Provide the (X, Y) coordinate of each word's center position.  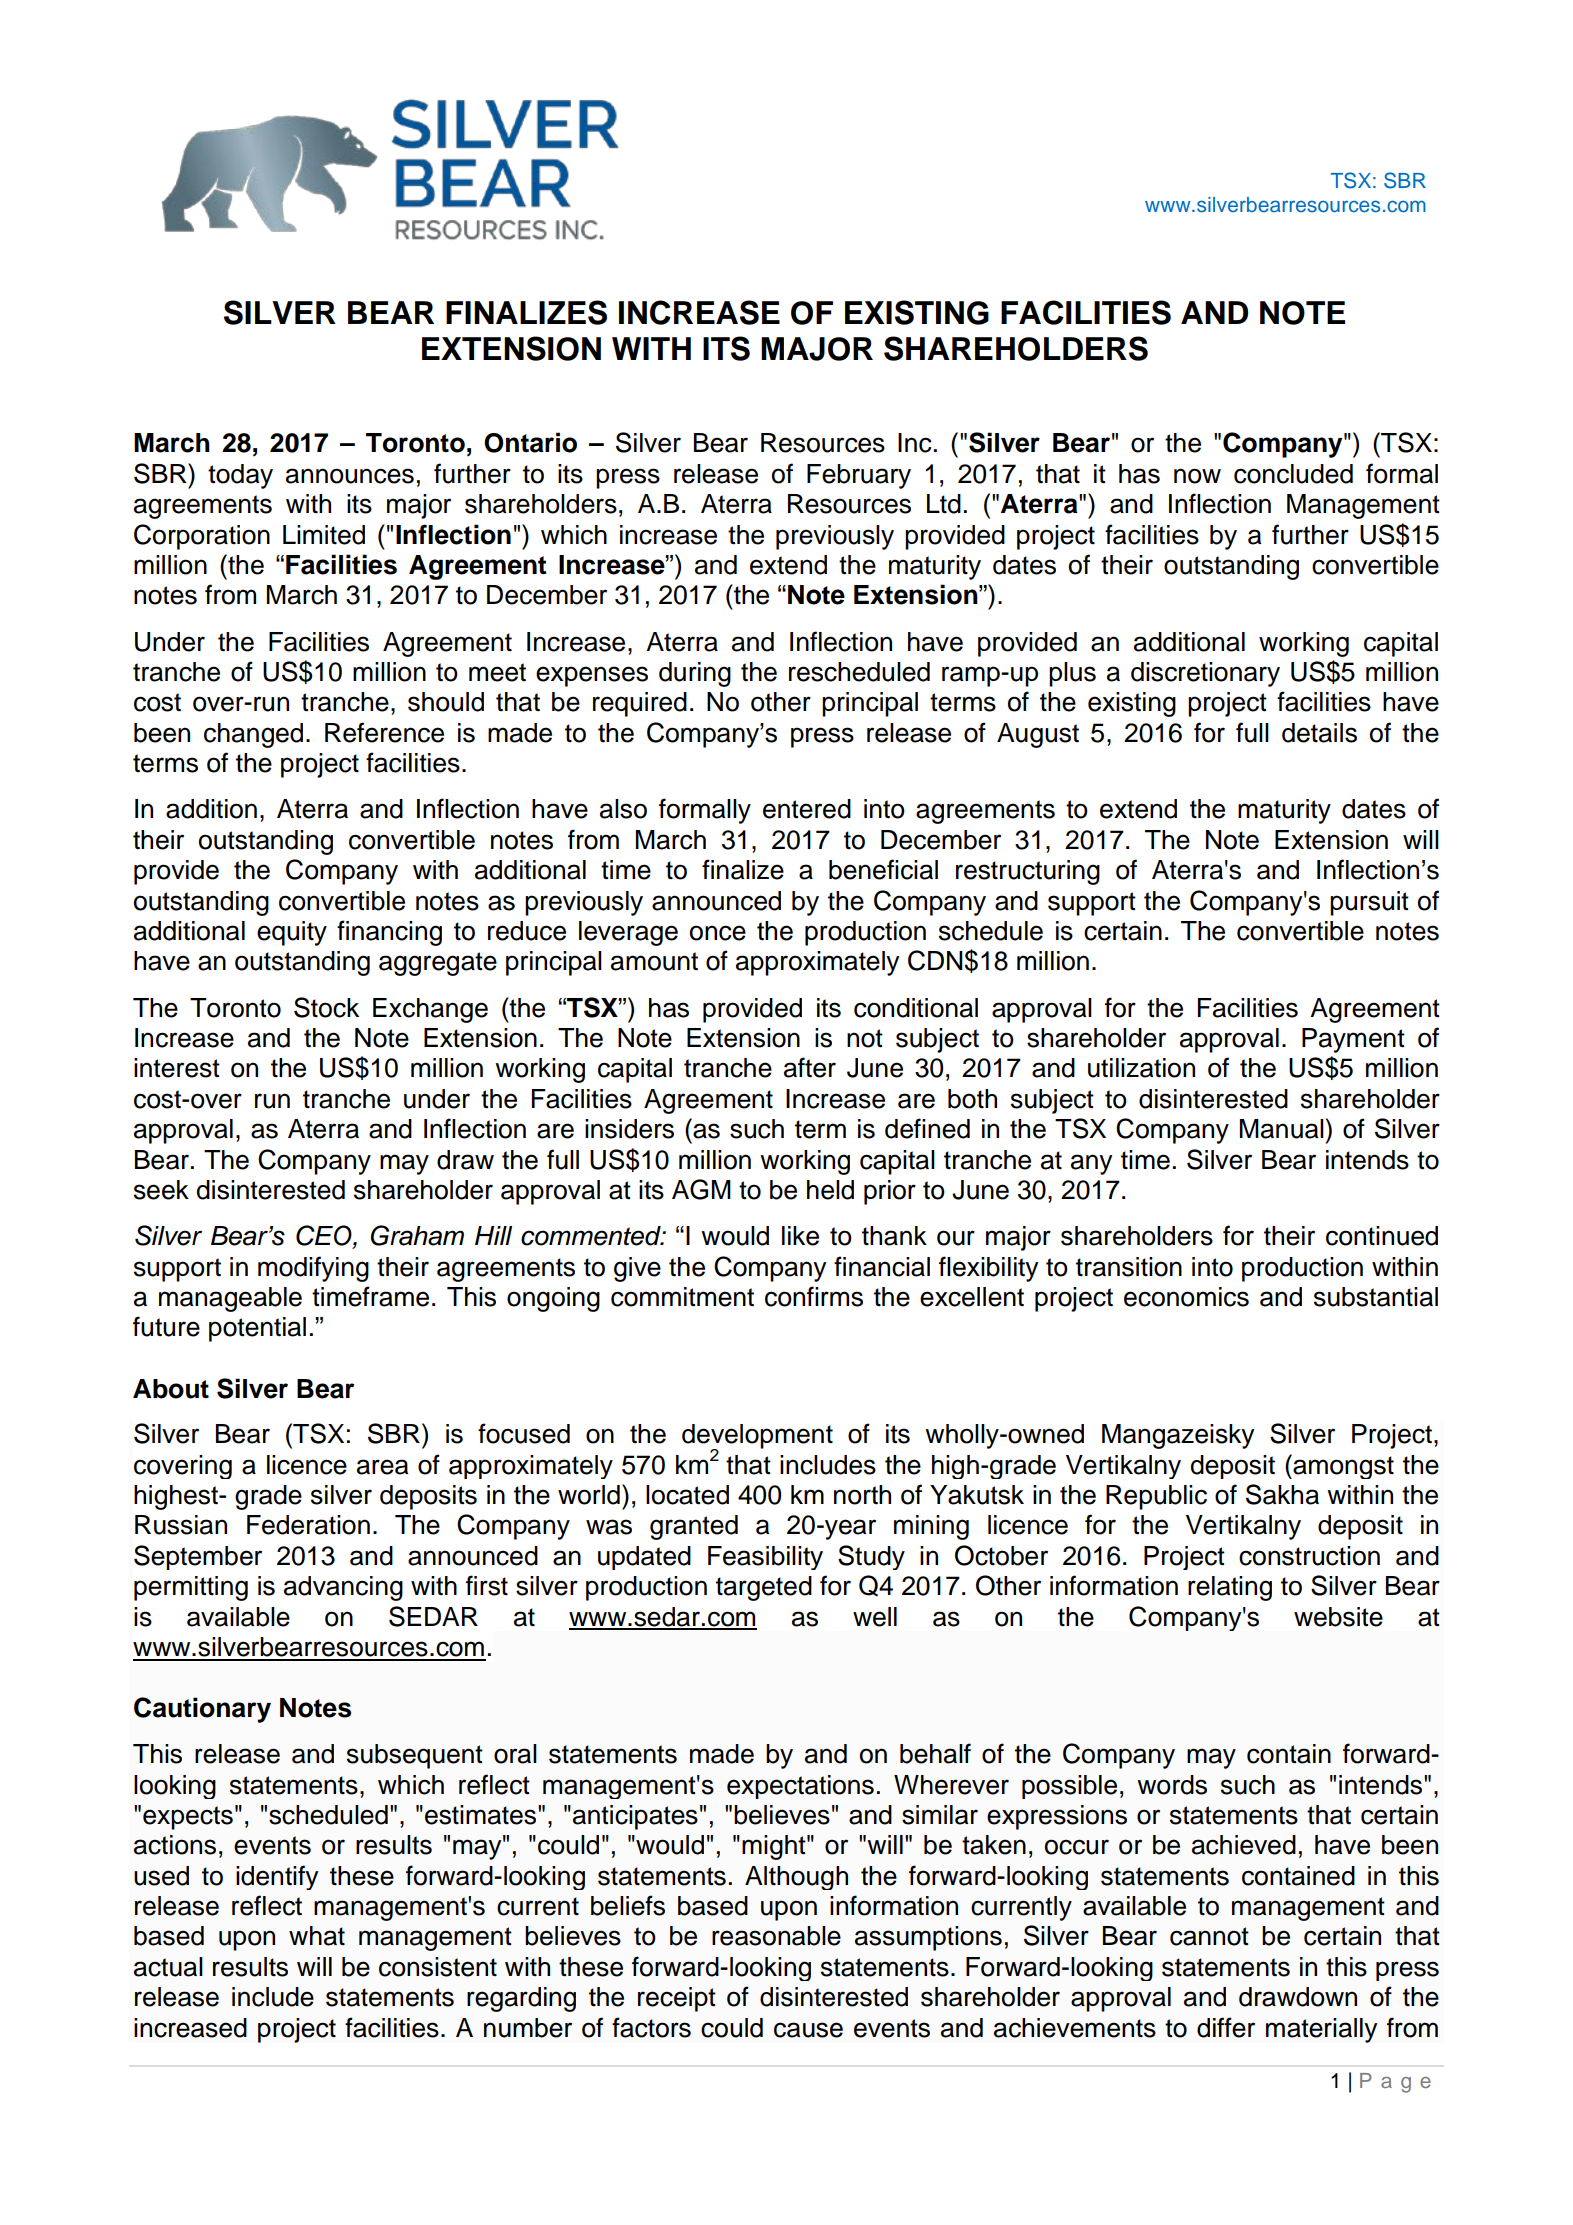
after (810, 1067)
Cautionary (202, 1710)
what (317, 1936)
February (859, 476)
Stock (326, 1007)
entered (807, 809)
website (1338, 1617)
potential (257, 1329)
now (1197, 476)
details (1319, 733)
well (875, 1617)
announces (350, 476)
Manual (1282, 1129)
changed (253, 735)
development (757, 1437)
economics (1186, 1297)
